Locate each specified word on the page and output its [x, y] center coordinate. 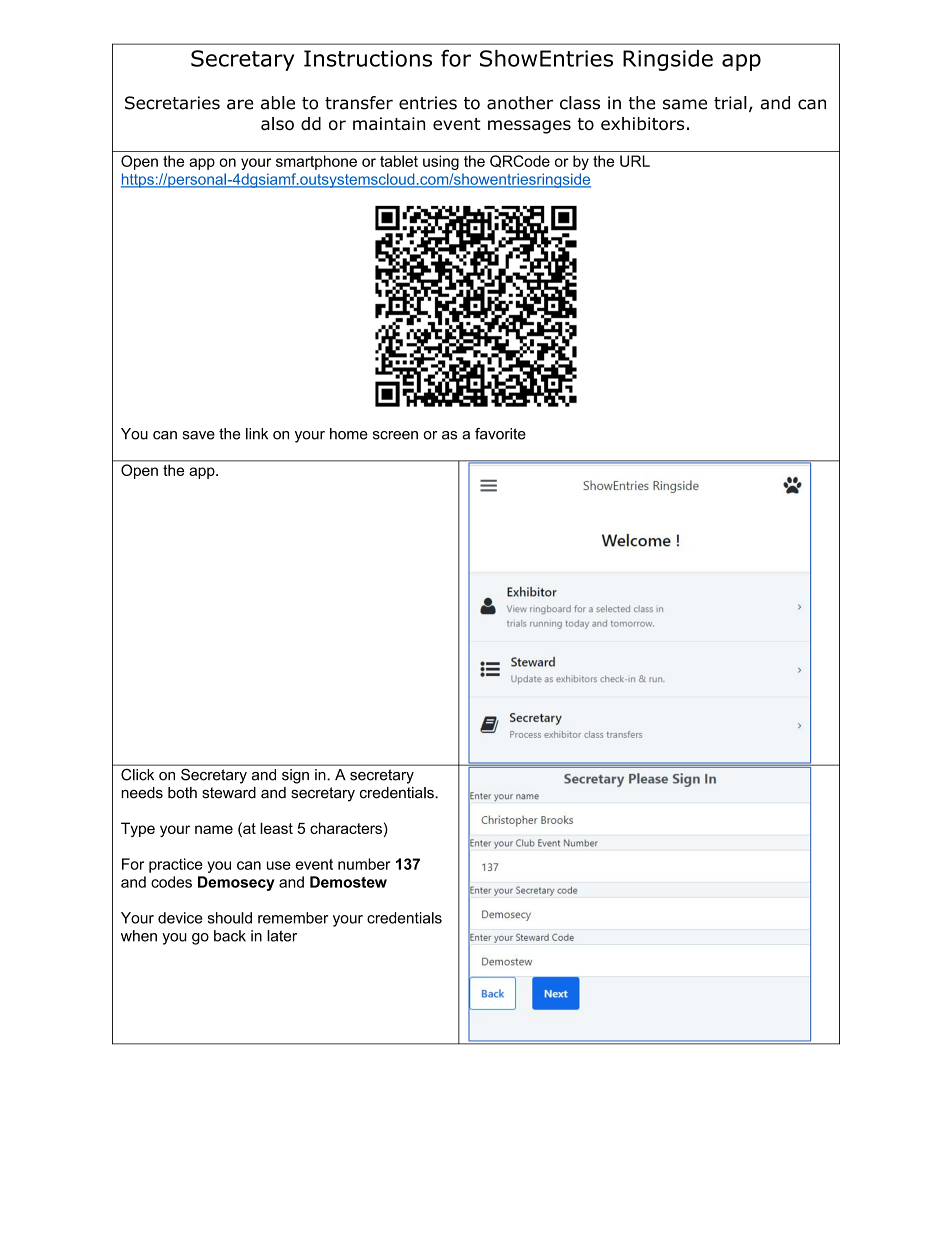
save [198, 435]
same [685, 104]
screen [395, 435]
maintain [389, 123]
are [240, 104]
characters [346, 828]
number [364, 864]
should [230, 918]
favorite [500, 434]
